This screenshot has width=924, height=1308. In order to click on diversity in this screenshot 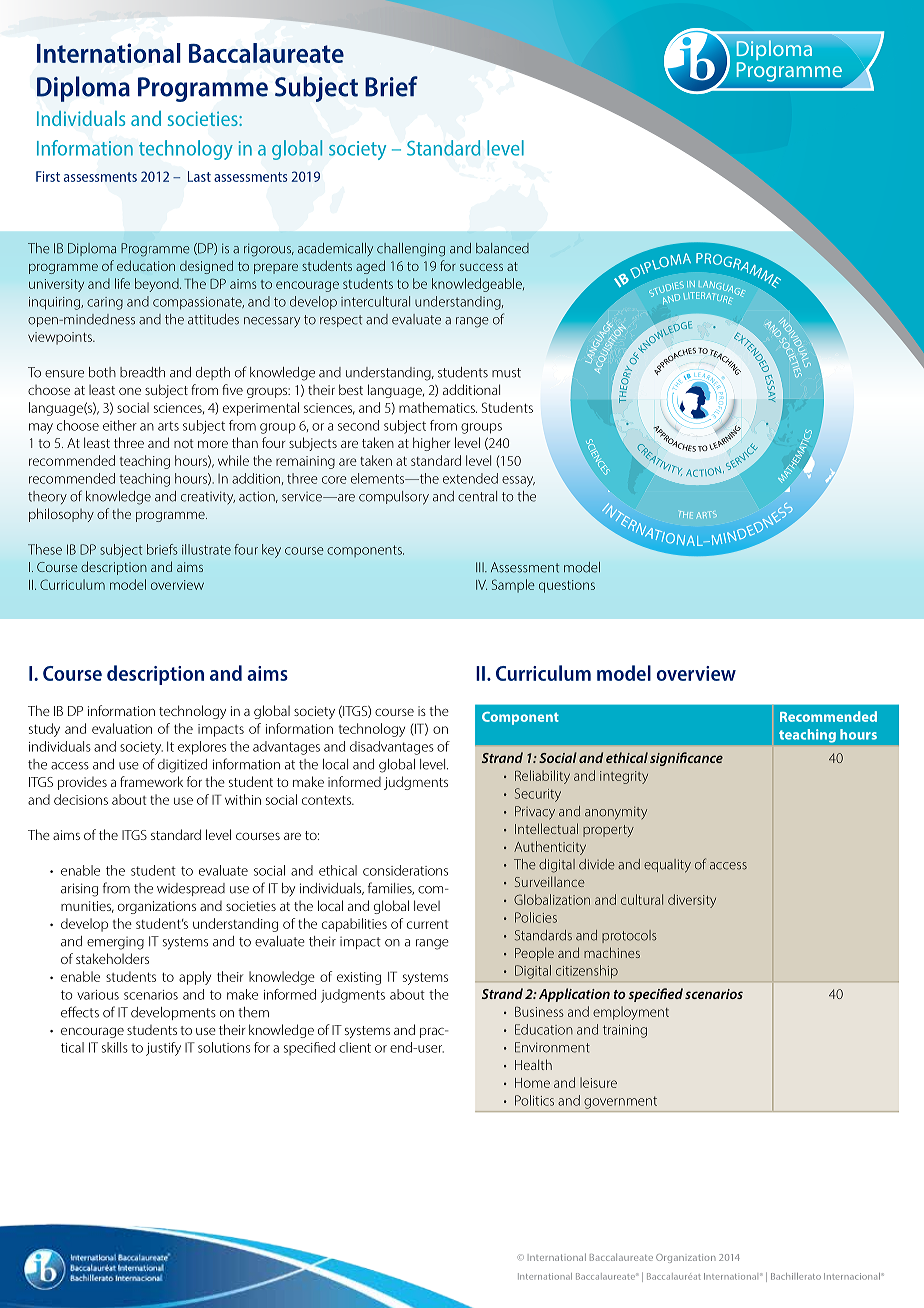, I will do `click(692, 901)`.
